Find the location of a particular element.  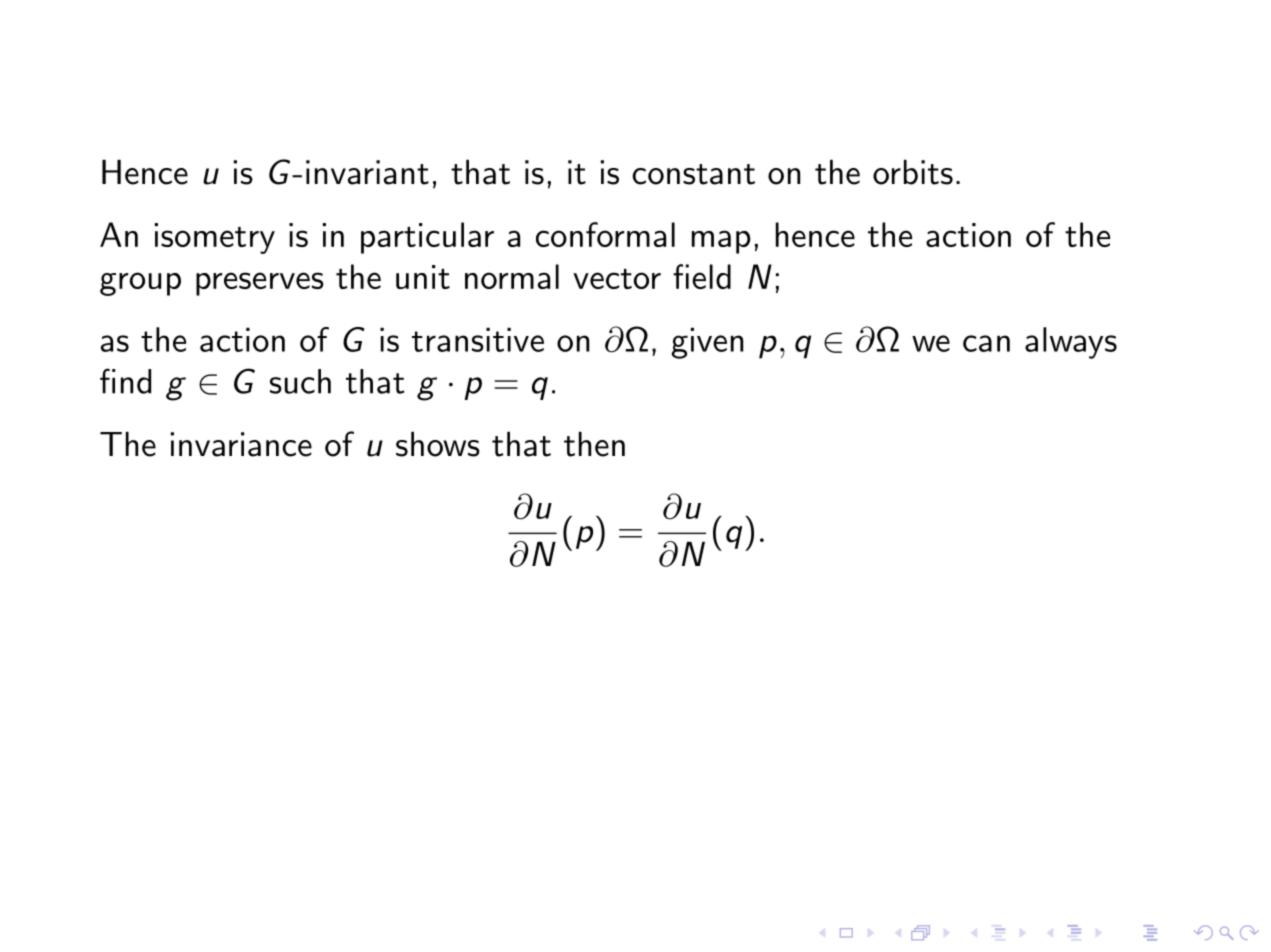

conformal is located at coordinates (605, 234).
